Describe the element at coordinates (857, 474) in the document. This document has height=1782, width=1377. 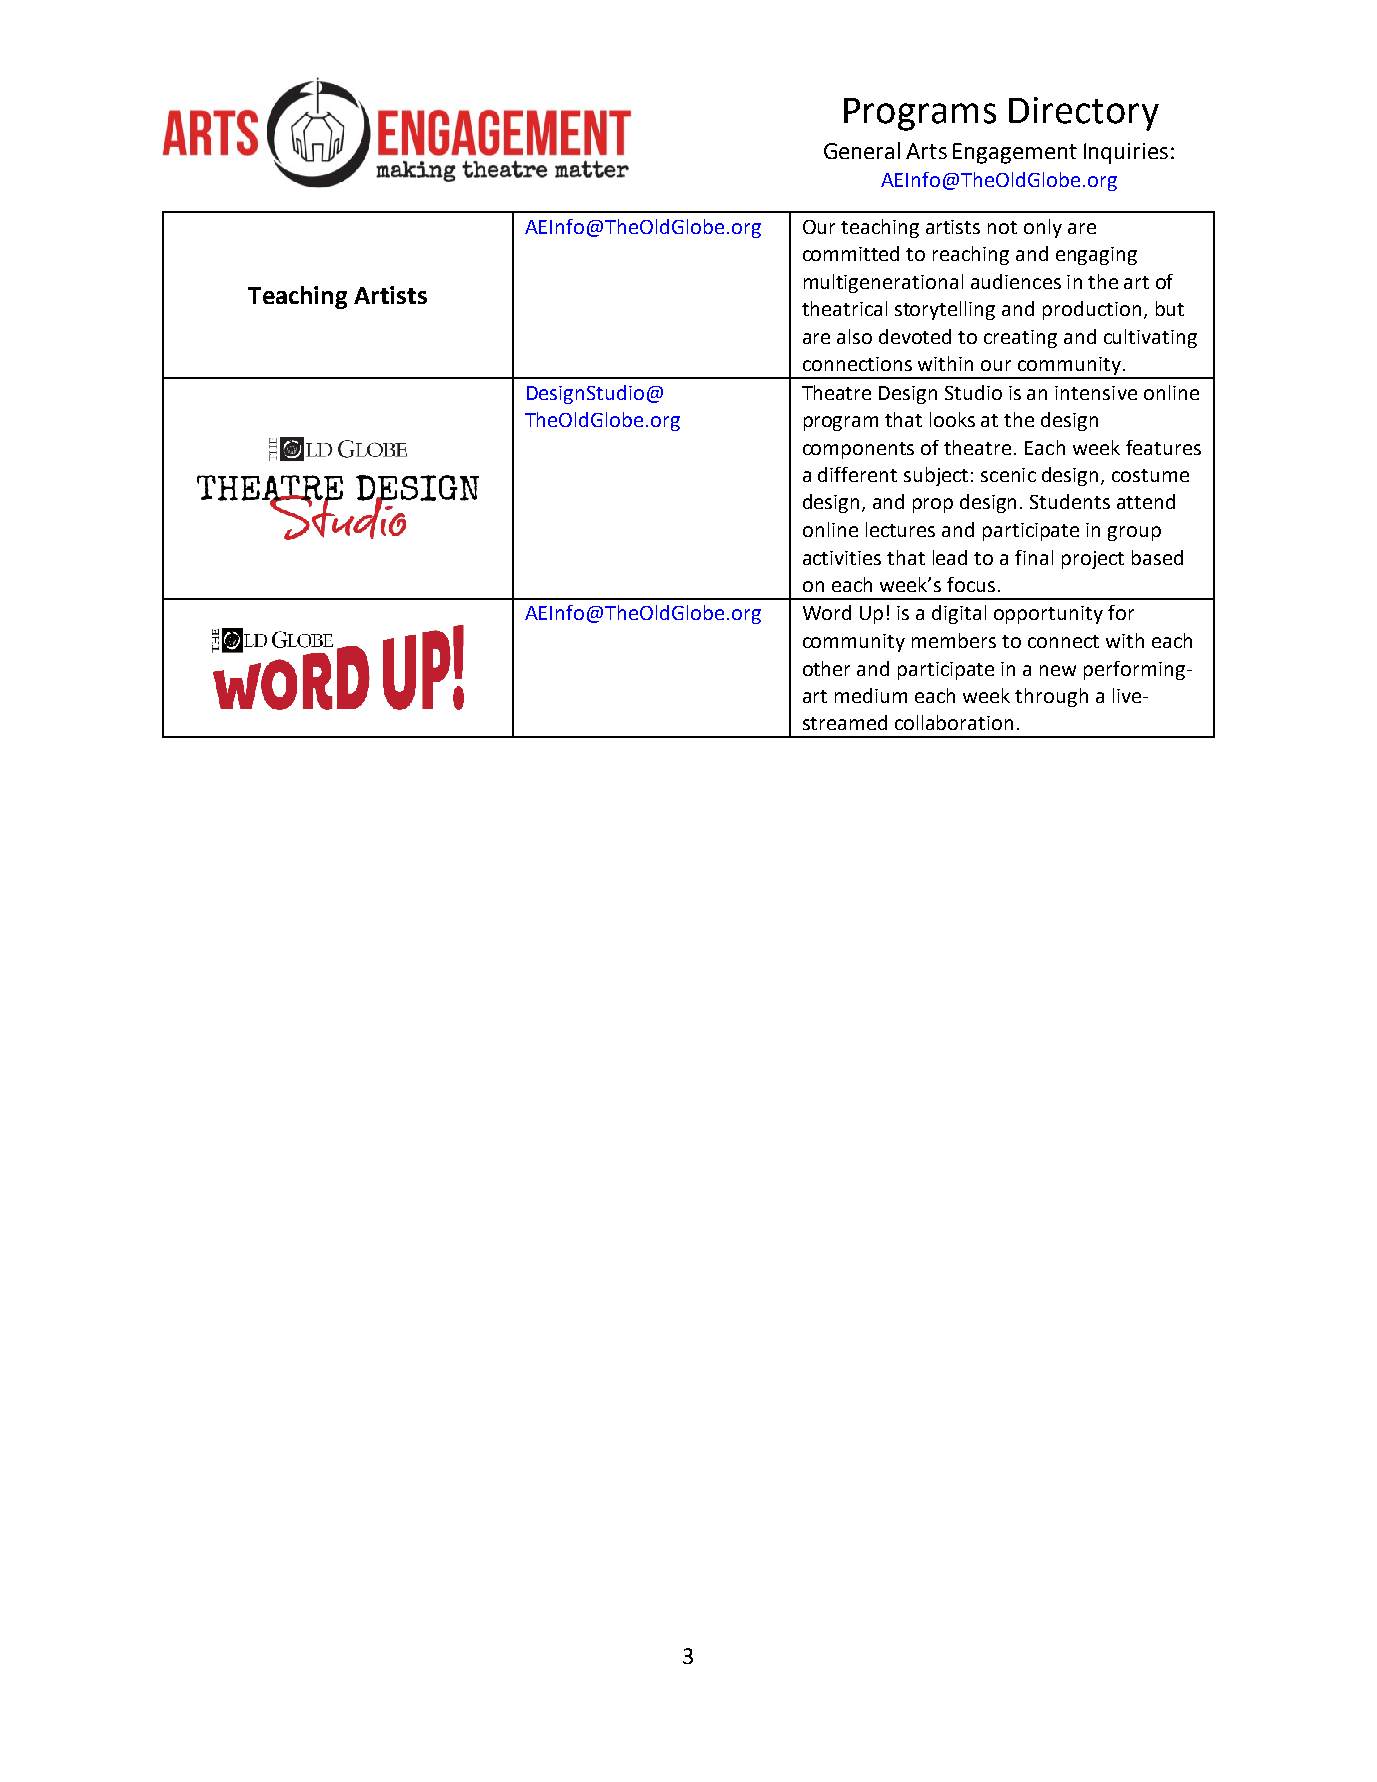
I see `different` at that location.
